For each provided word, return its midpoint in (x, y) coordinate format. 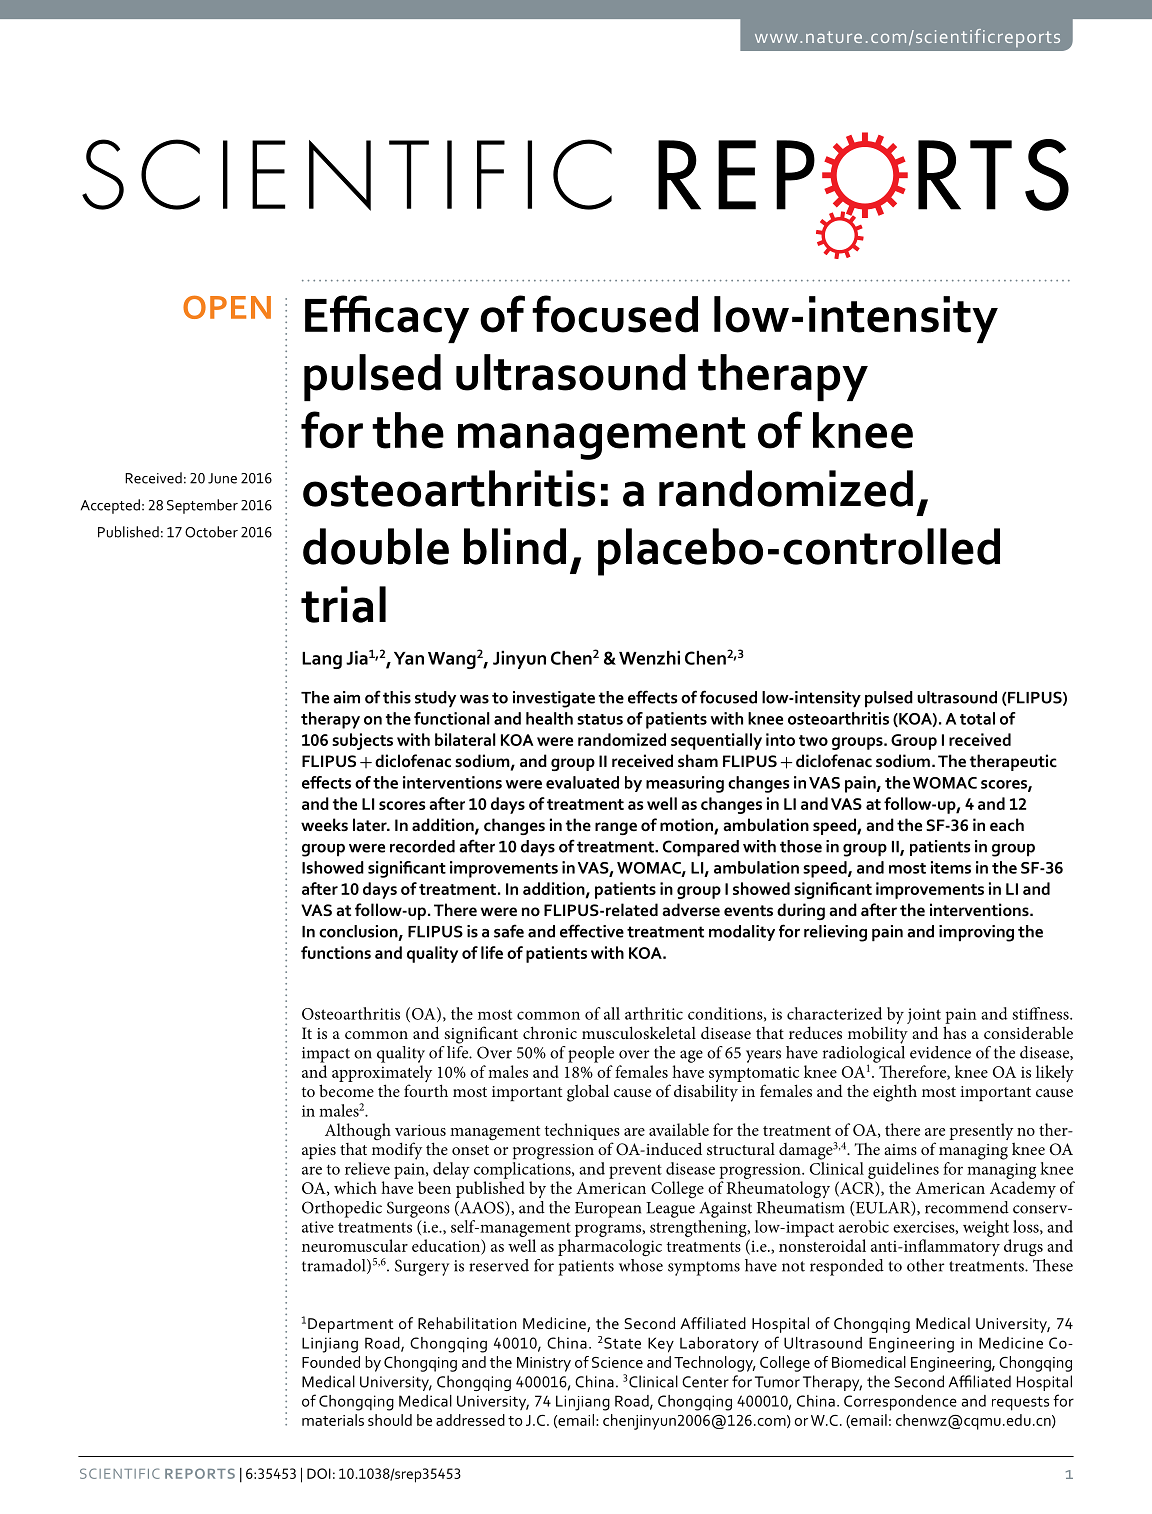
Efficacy (387, 319)
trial (343, 604)
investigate (554, 699)
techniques (582, 1131)
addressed (470, 1420)
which (355, 1187)
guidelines (903, 1170)
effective (592, 931)
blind (515, 546)
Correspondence (900, 1403)
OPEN (227, 307)
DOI (319, 1473)
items (951, 867)
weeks (324, 824)
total (977, 718)
